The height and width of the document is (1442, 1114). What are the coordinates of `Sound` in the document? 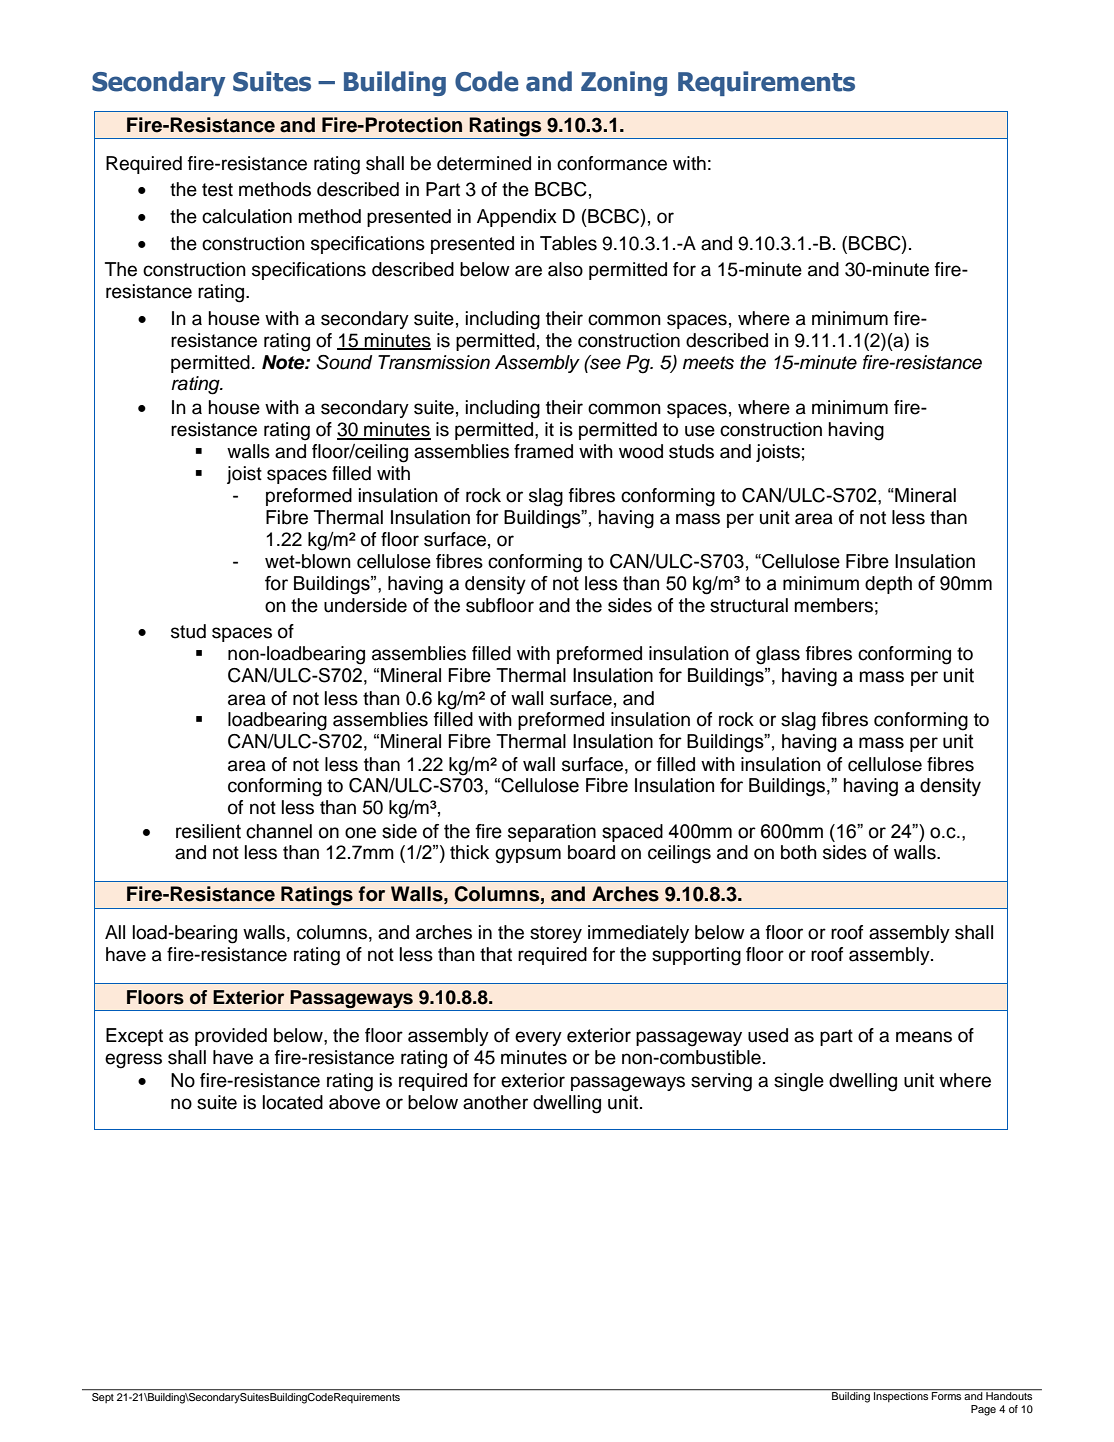 It's located at (344, 362).
